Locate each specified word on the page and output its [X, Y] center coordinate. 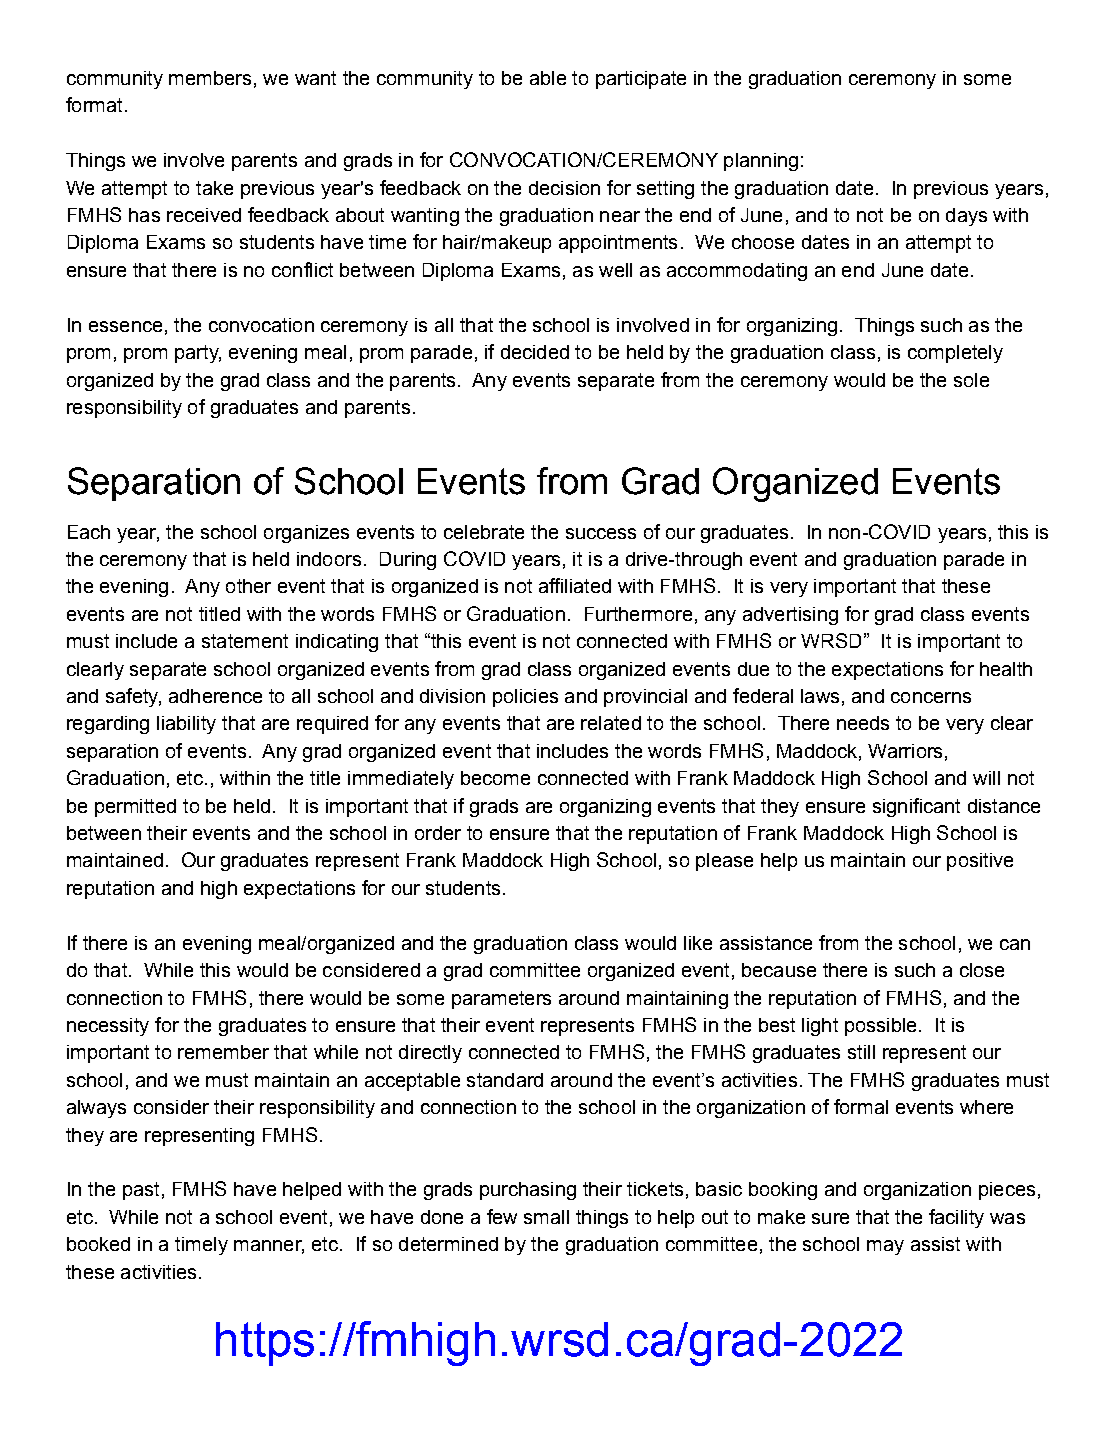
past [141, 1191]
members [210, 78]
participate [641, 80]
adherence [215, 696]
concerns [931, 697]
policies [525, 698]
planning [761, 162]
